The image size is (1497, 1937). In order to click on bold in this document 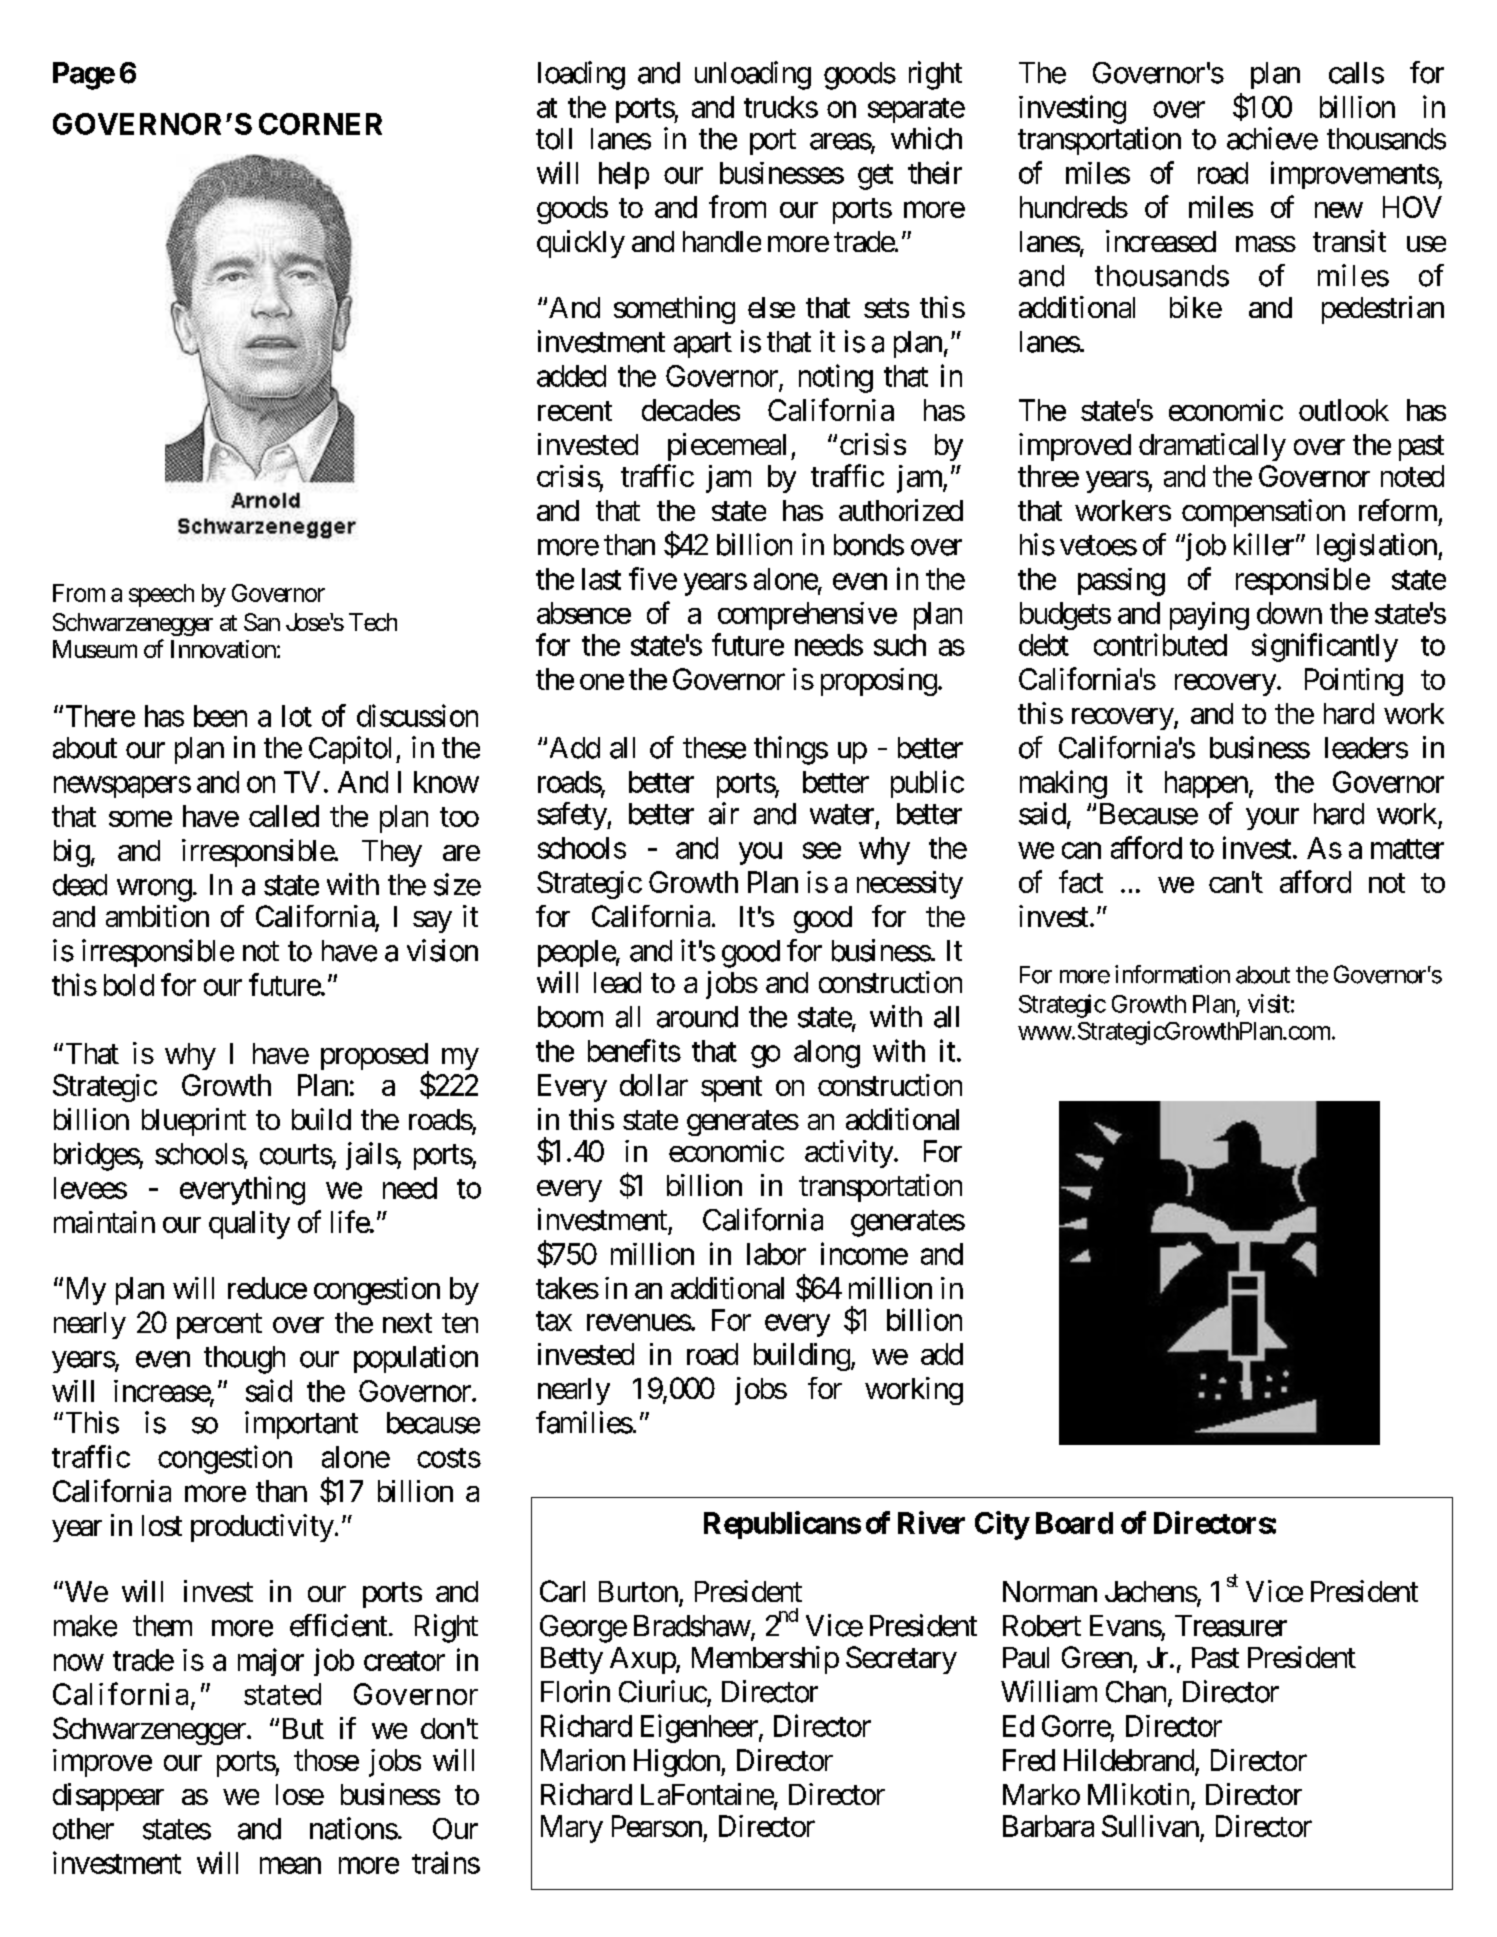, I will do `click(129, 985)`.
